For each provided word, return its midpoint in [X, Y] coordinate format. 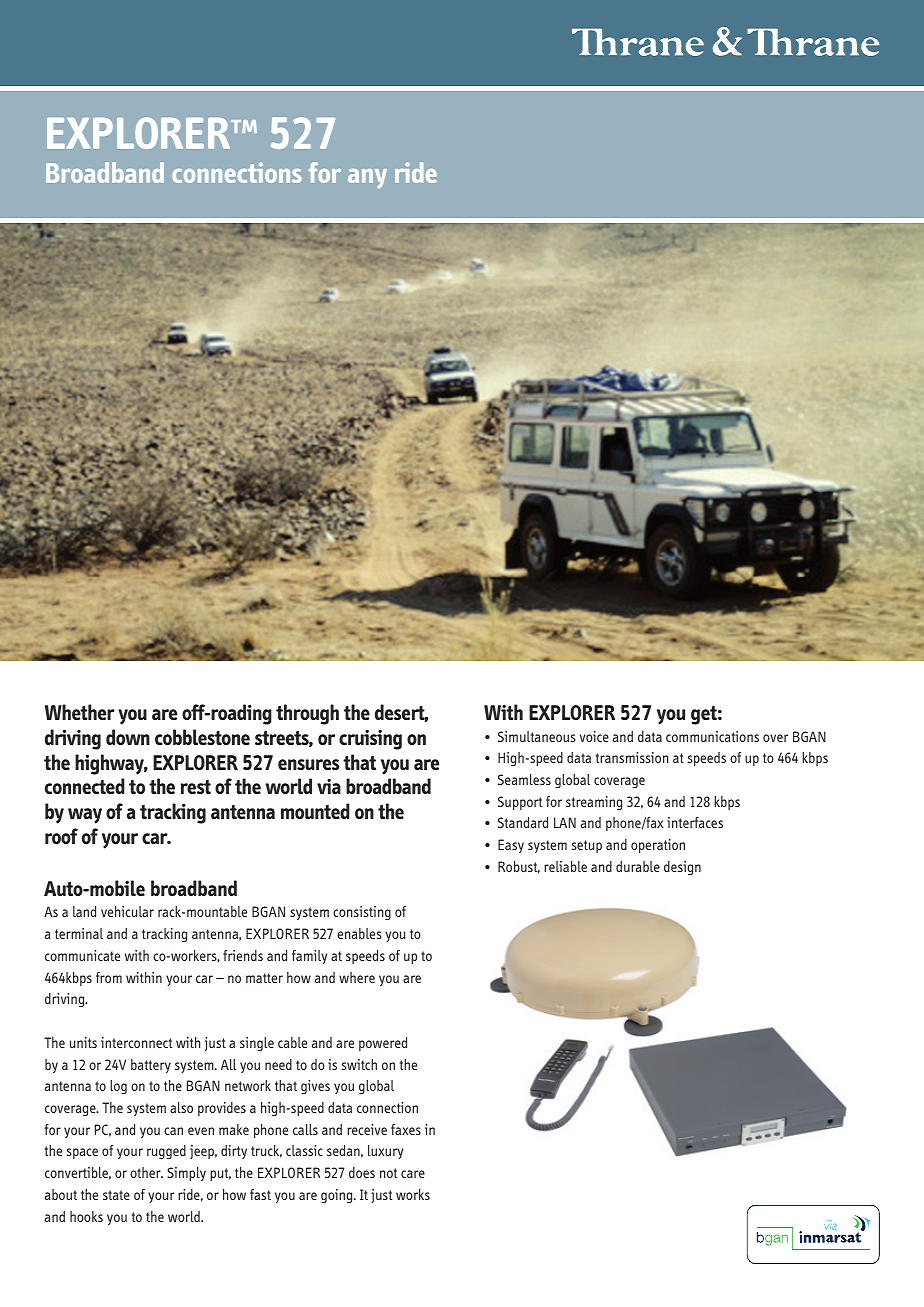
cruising [370, 739]
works [413, 1194]
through [307, 714]
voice [594, 736]
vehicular [127, 911]
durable [638, 866]
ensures [308, 764]
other [146, 1172]
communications [712, 736]
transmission [632, 757]
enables [359, 933]
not [388, 1173]
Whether [80, 712]
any [367, 179]
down [128, 737]
